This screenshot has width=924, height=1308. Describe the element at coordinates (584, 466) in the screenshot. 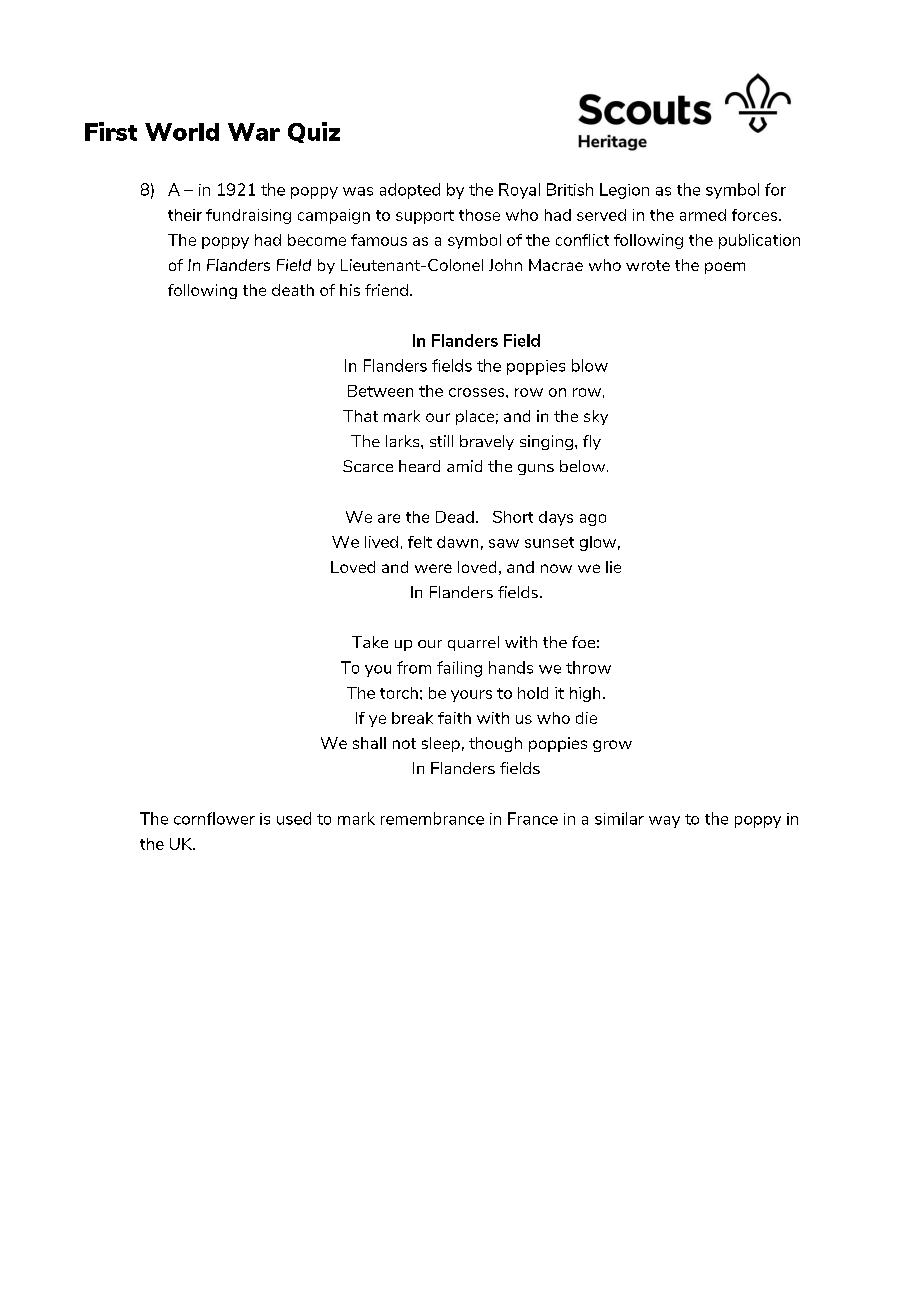

I see `below` at that location.
